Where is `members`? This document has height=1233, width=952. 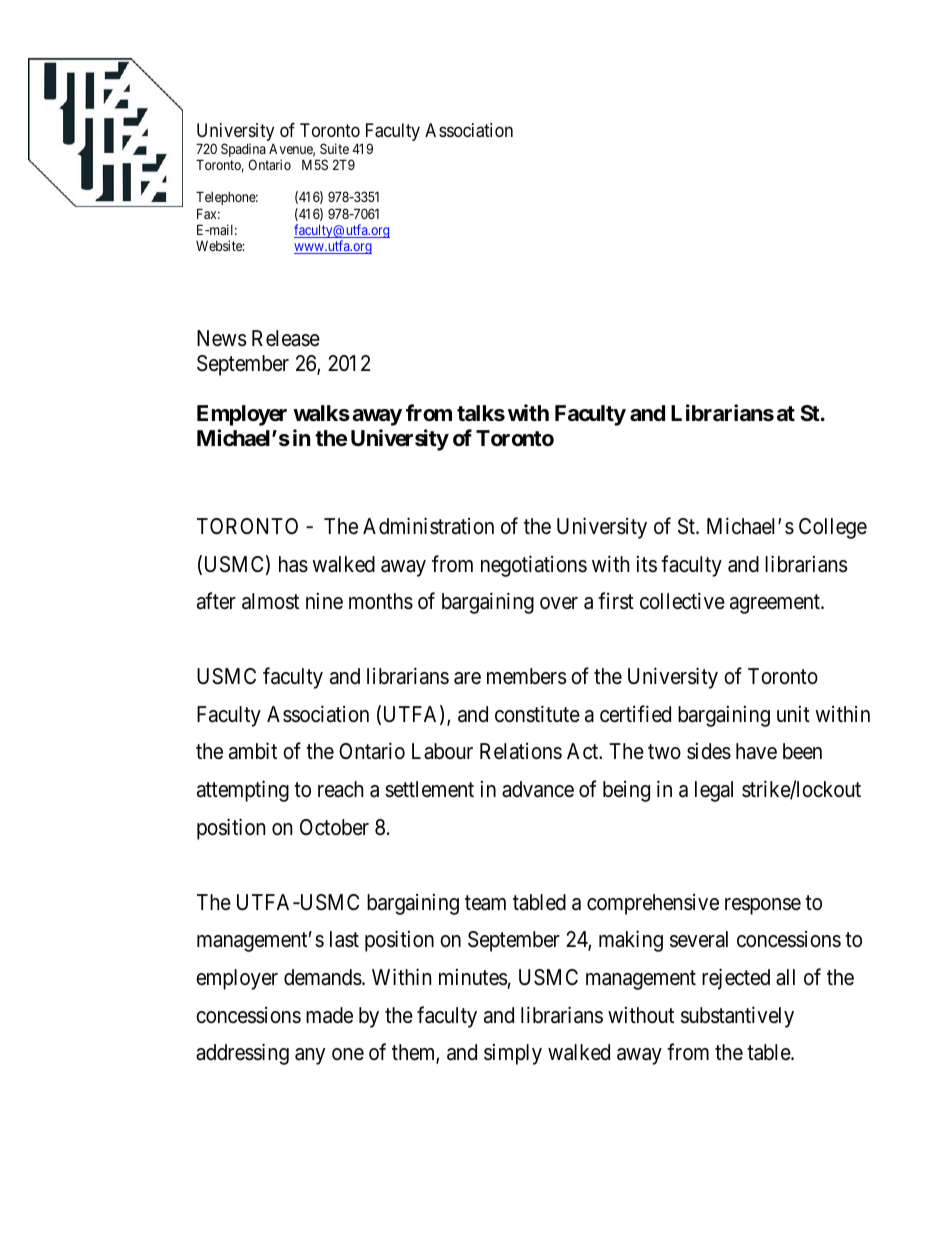
members is located at coordinates (526, 676).
